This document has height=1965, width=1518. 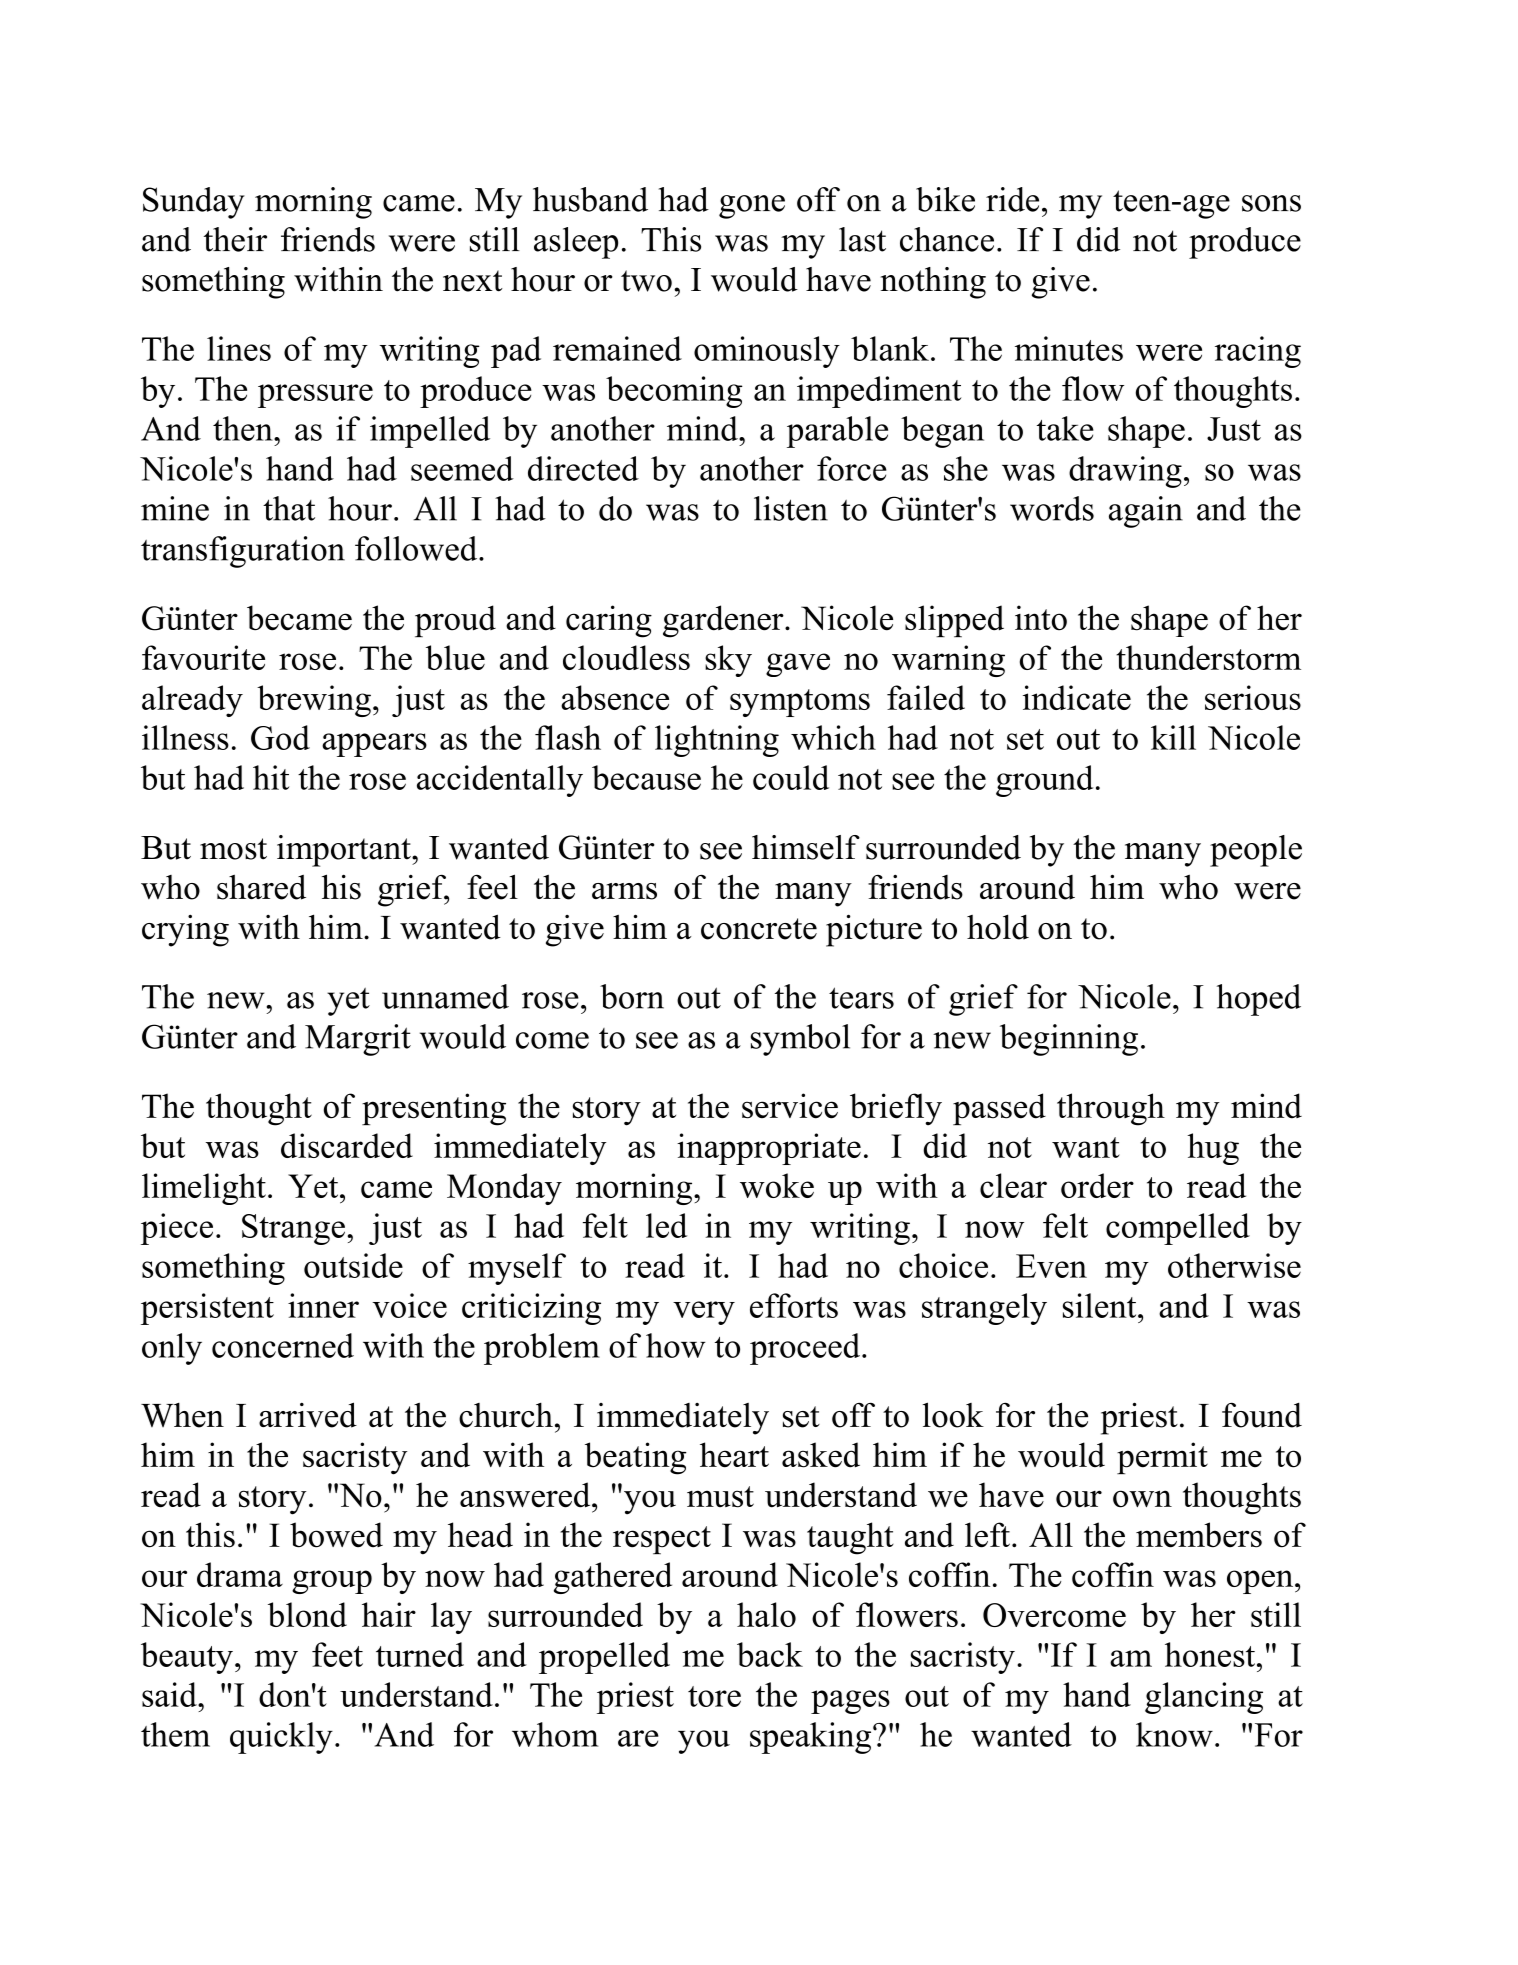 What do you see at coordinates (752, 207) in the document?
I see `gone` at bounding box center [752, 207].
